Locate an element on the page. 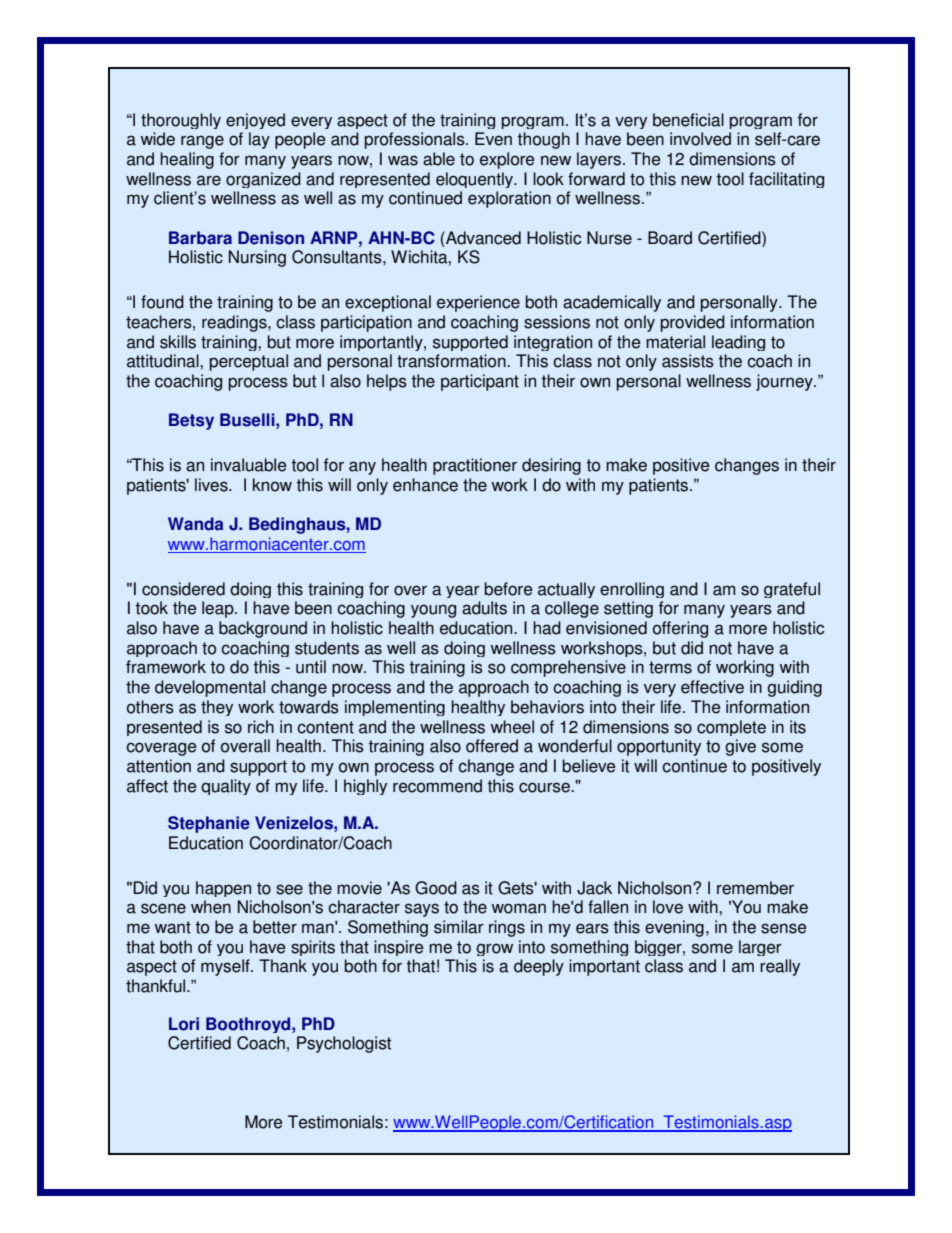  Lori is located at coordinates (184, 1024).
